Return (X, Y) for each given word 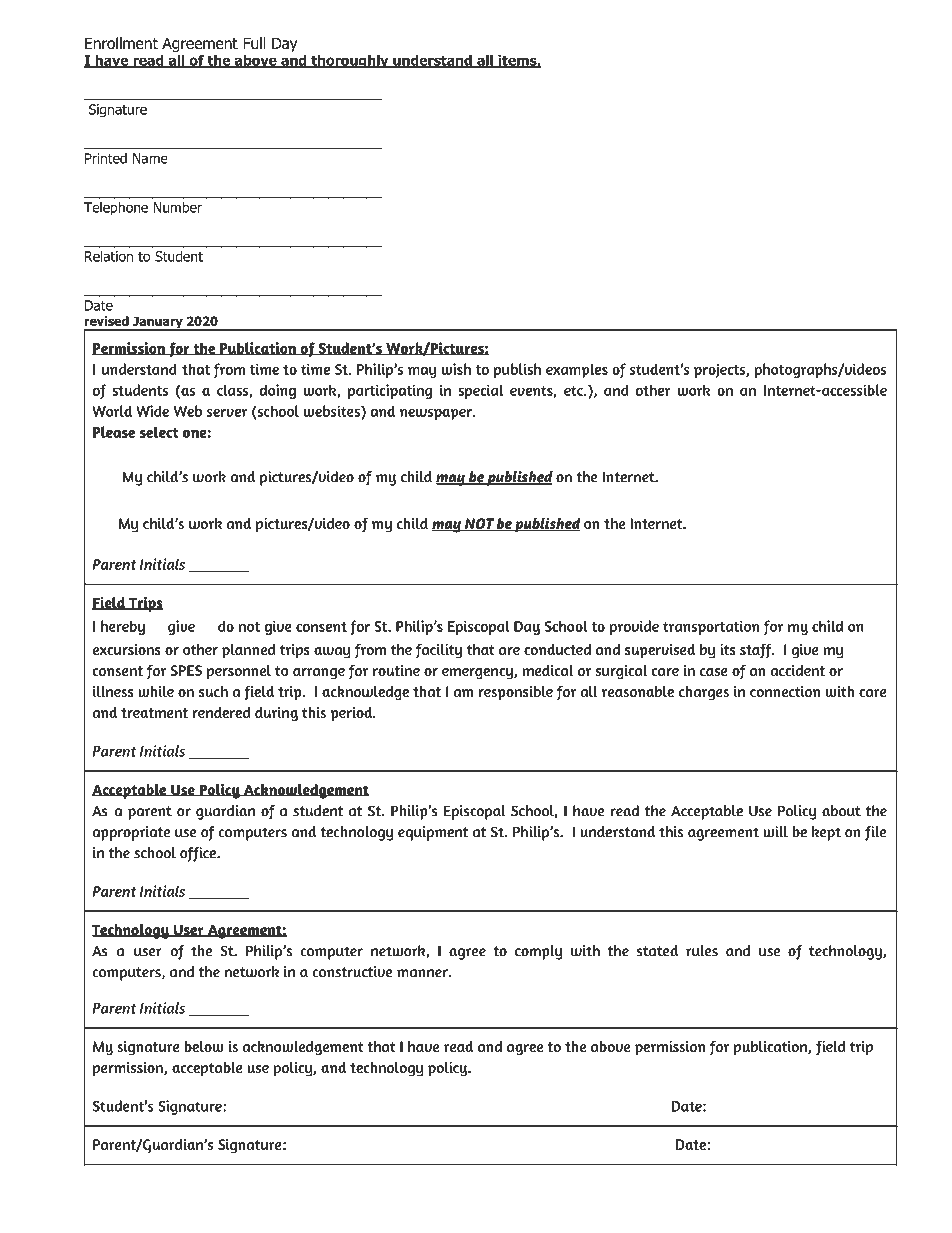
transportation (711, 627)
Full (254, 43)
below (204, 1046)
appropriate (131, 833)
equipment (433, 833)
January (158, 323)
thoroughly (350, 61)
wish (456, 369)
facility (439, 651)
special (480, 391)
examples (577, 370)
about (841, 811)
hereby (123, 627)
